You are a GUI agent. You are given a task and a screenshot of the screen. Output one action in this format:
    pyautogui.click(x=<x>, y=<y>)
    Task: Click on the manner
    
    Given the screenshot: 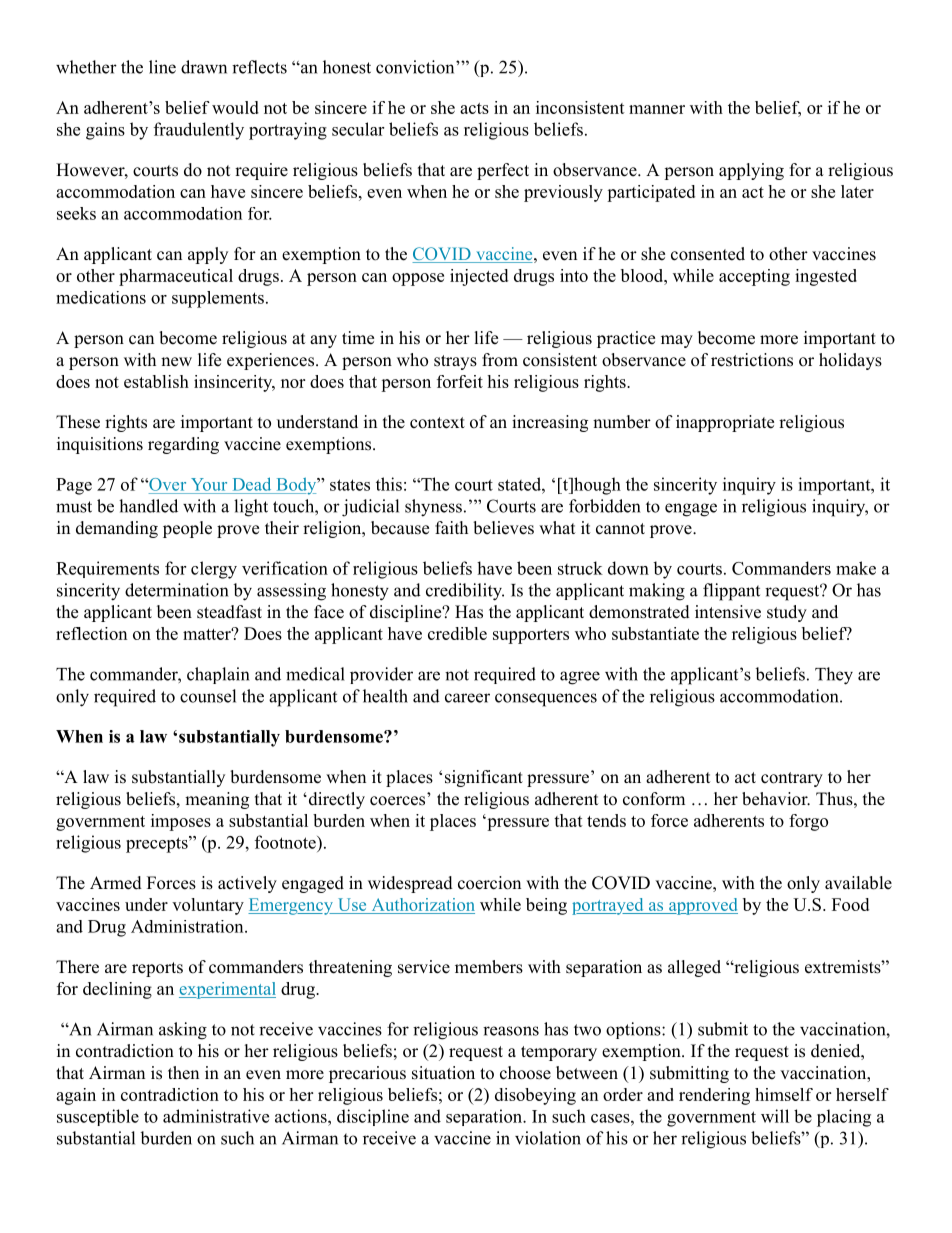 What is the action you would take?
    pyautogui.click(x=657, y=109)
